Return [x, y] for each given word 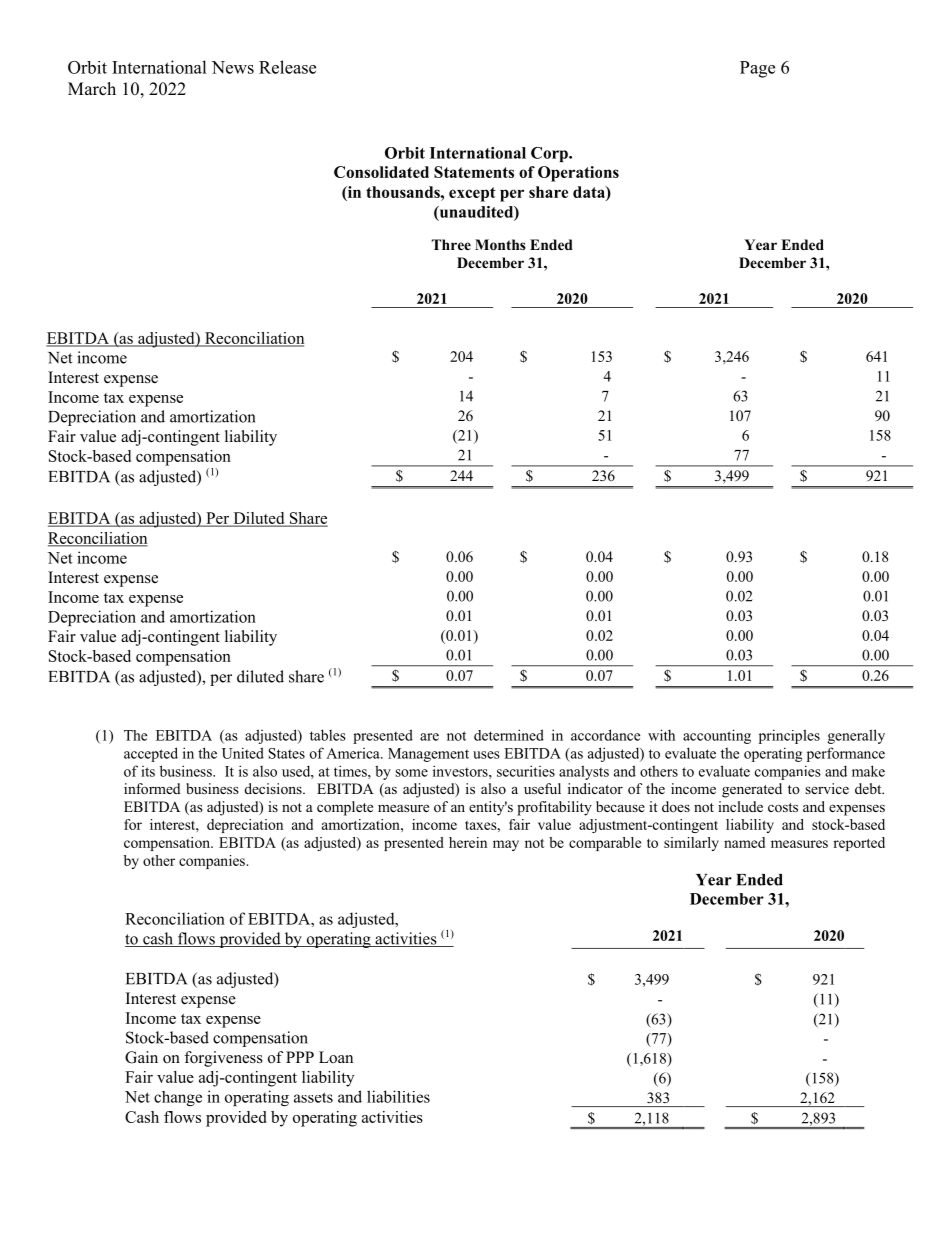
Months [500, 245]
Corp [550, 154]
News [233, 67]
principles [789, 736]
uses [486, 755]
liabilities [398, 1096]
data [590, 192]
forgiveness [223, 1059]
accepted [151, 754]
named [744, 842]
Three [451, 244]
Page [757, 69]
